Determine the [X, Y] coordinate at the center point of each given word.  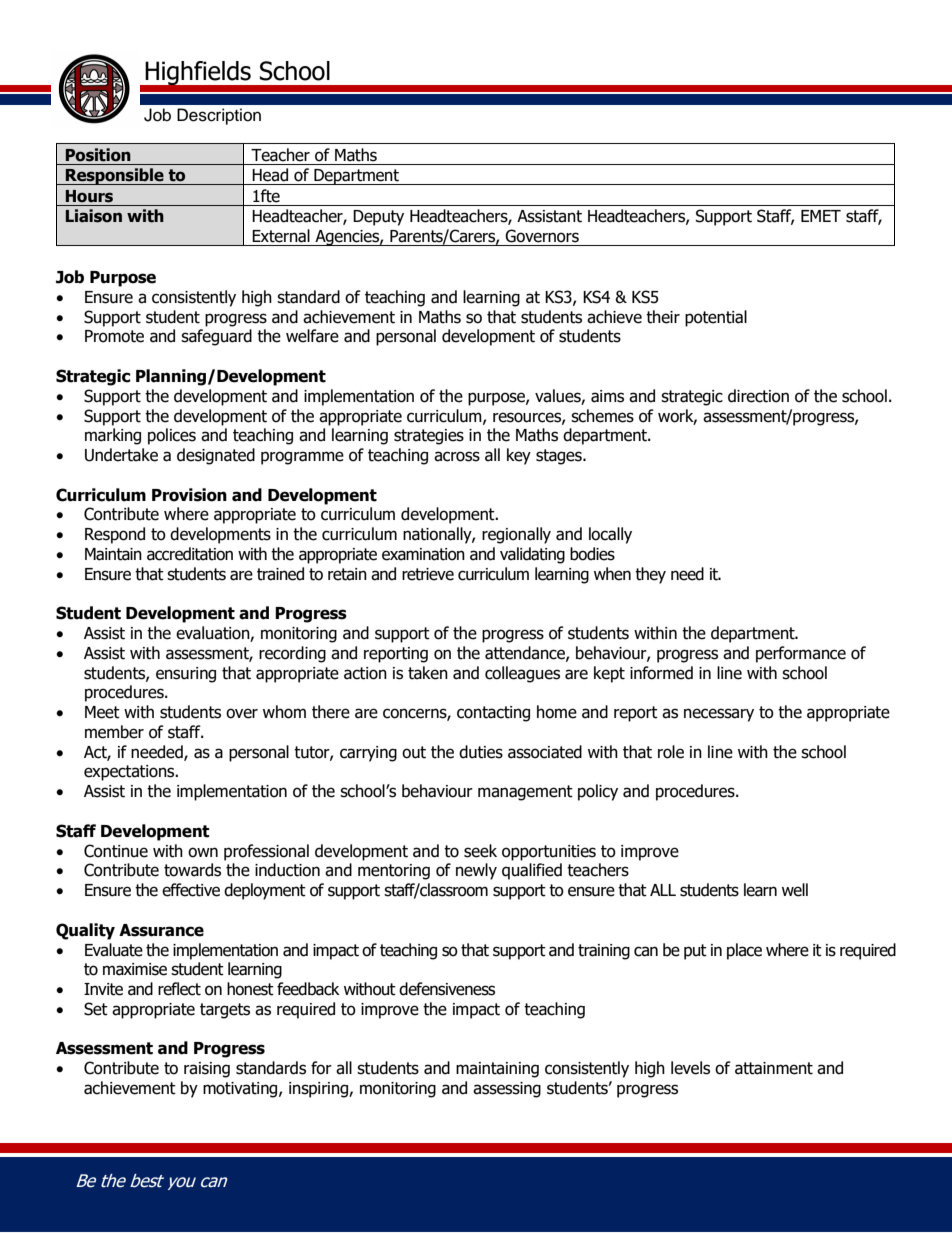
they [650, 575]
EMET [821, 216]
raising [207, 1070]
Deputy [378, 218]
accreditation [190, 554]
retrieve [428, 574]
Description [219, 116]
